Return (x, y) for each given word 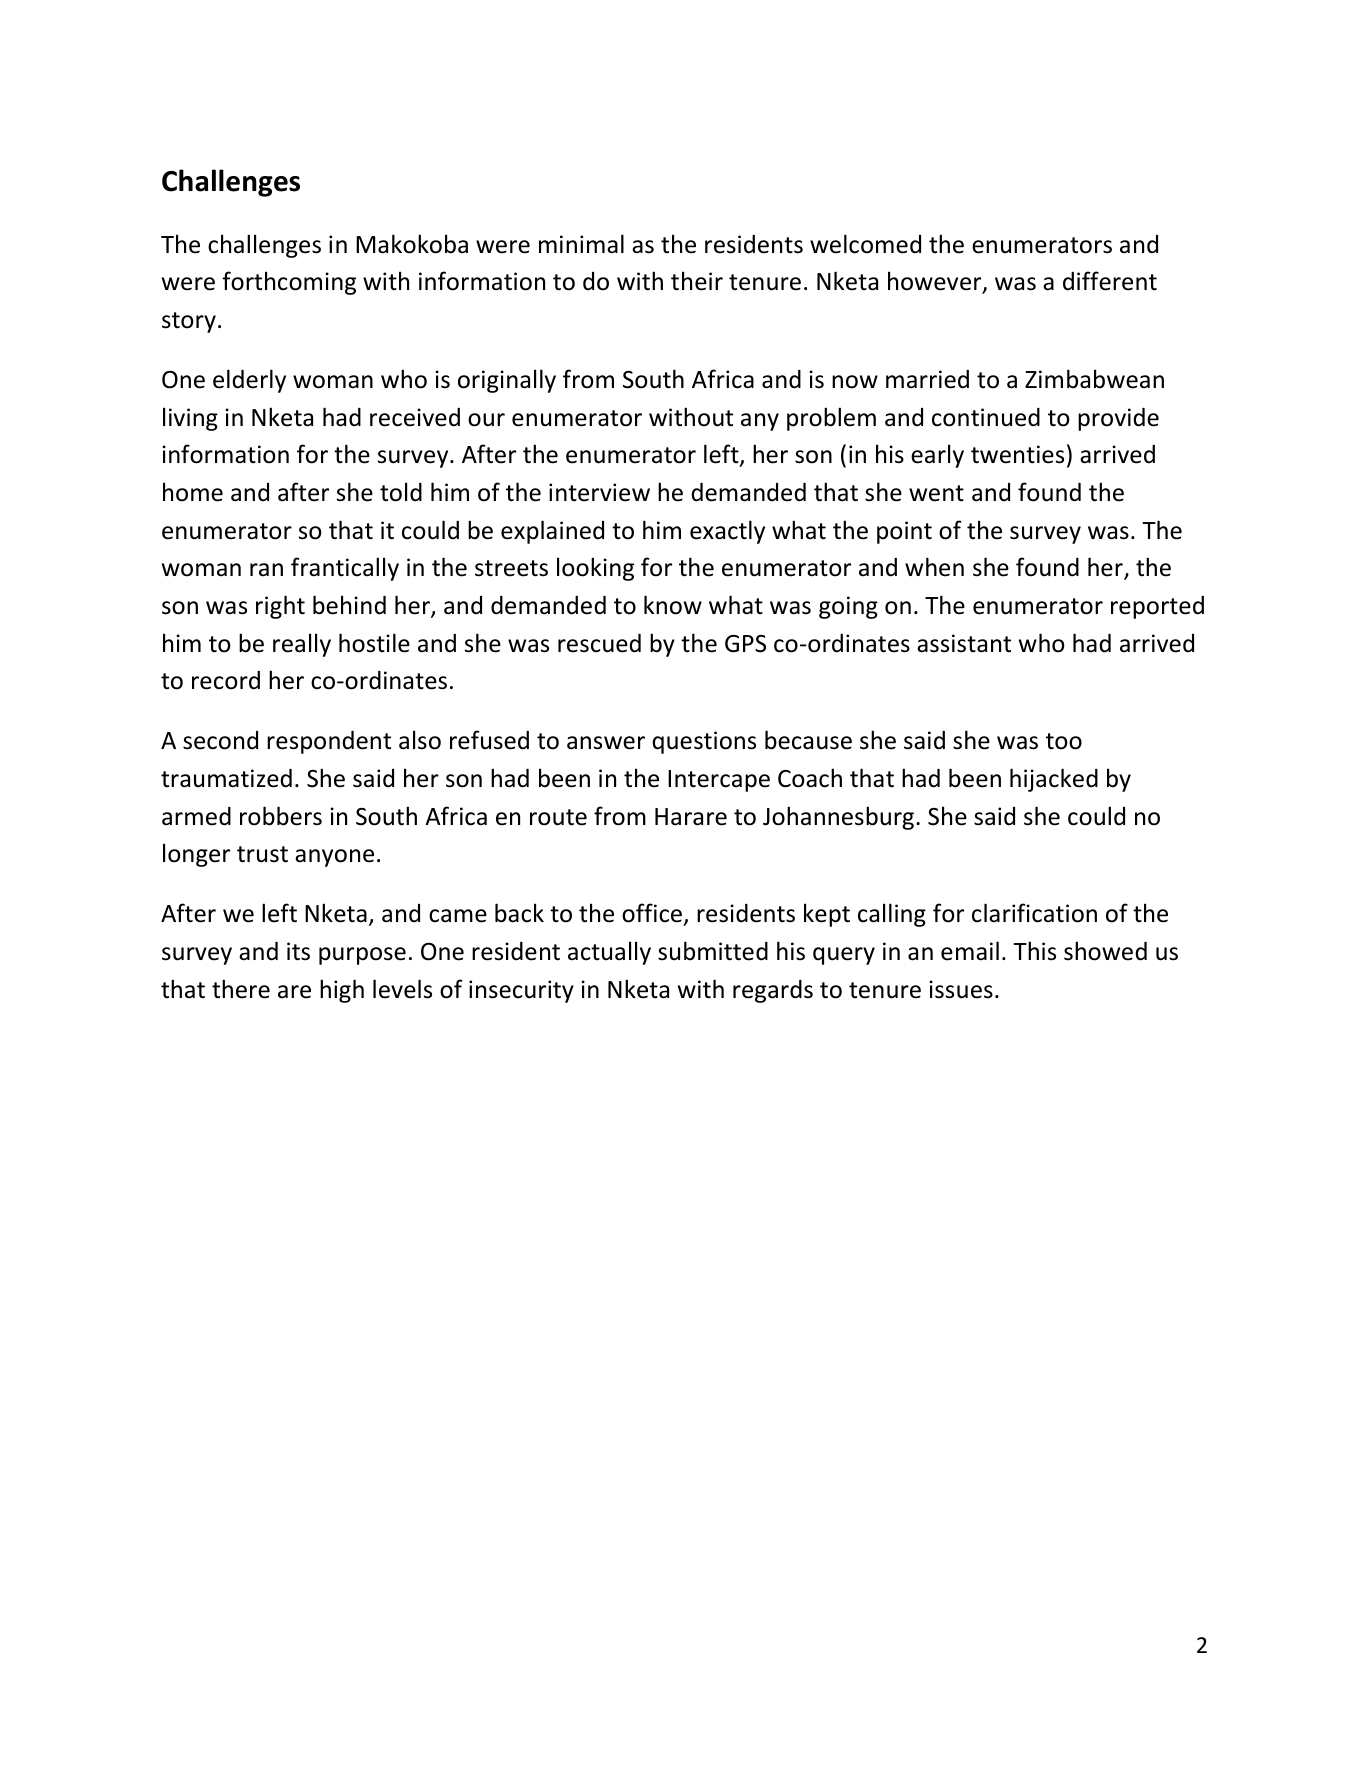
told (401, 492)
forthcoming (289, 283)
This (1034, 951)
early (937, 456)
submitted (713, 951)
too (1064, 741)
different (1110, 281)
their (697, 281)
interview (599, 492)
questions (704, 742)
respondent (329, 742)
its (298, 951)
